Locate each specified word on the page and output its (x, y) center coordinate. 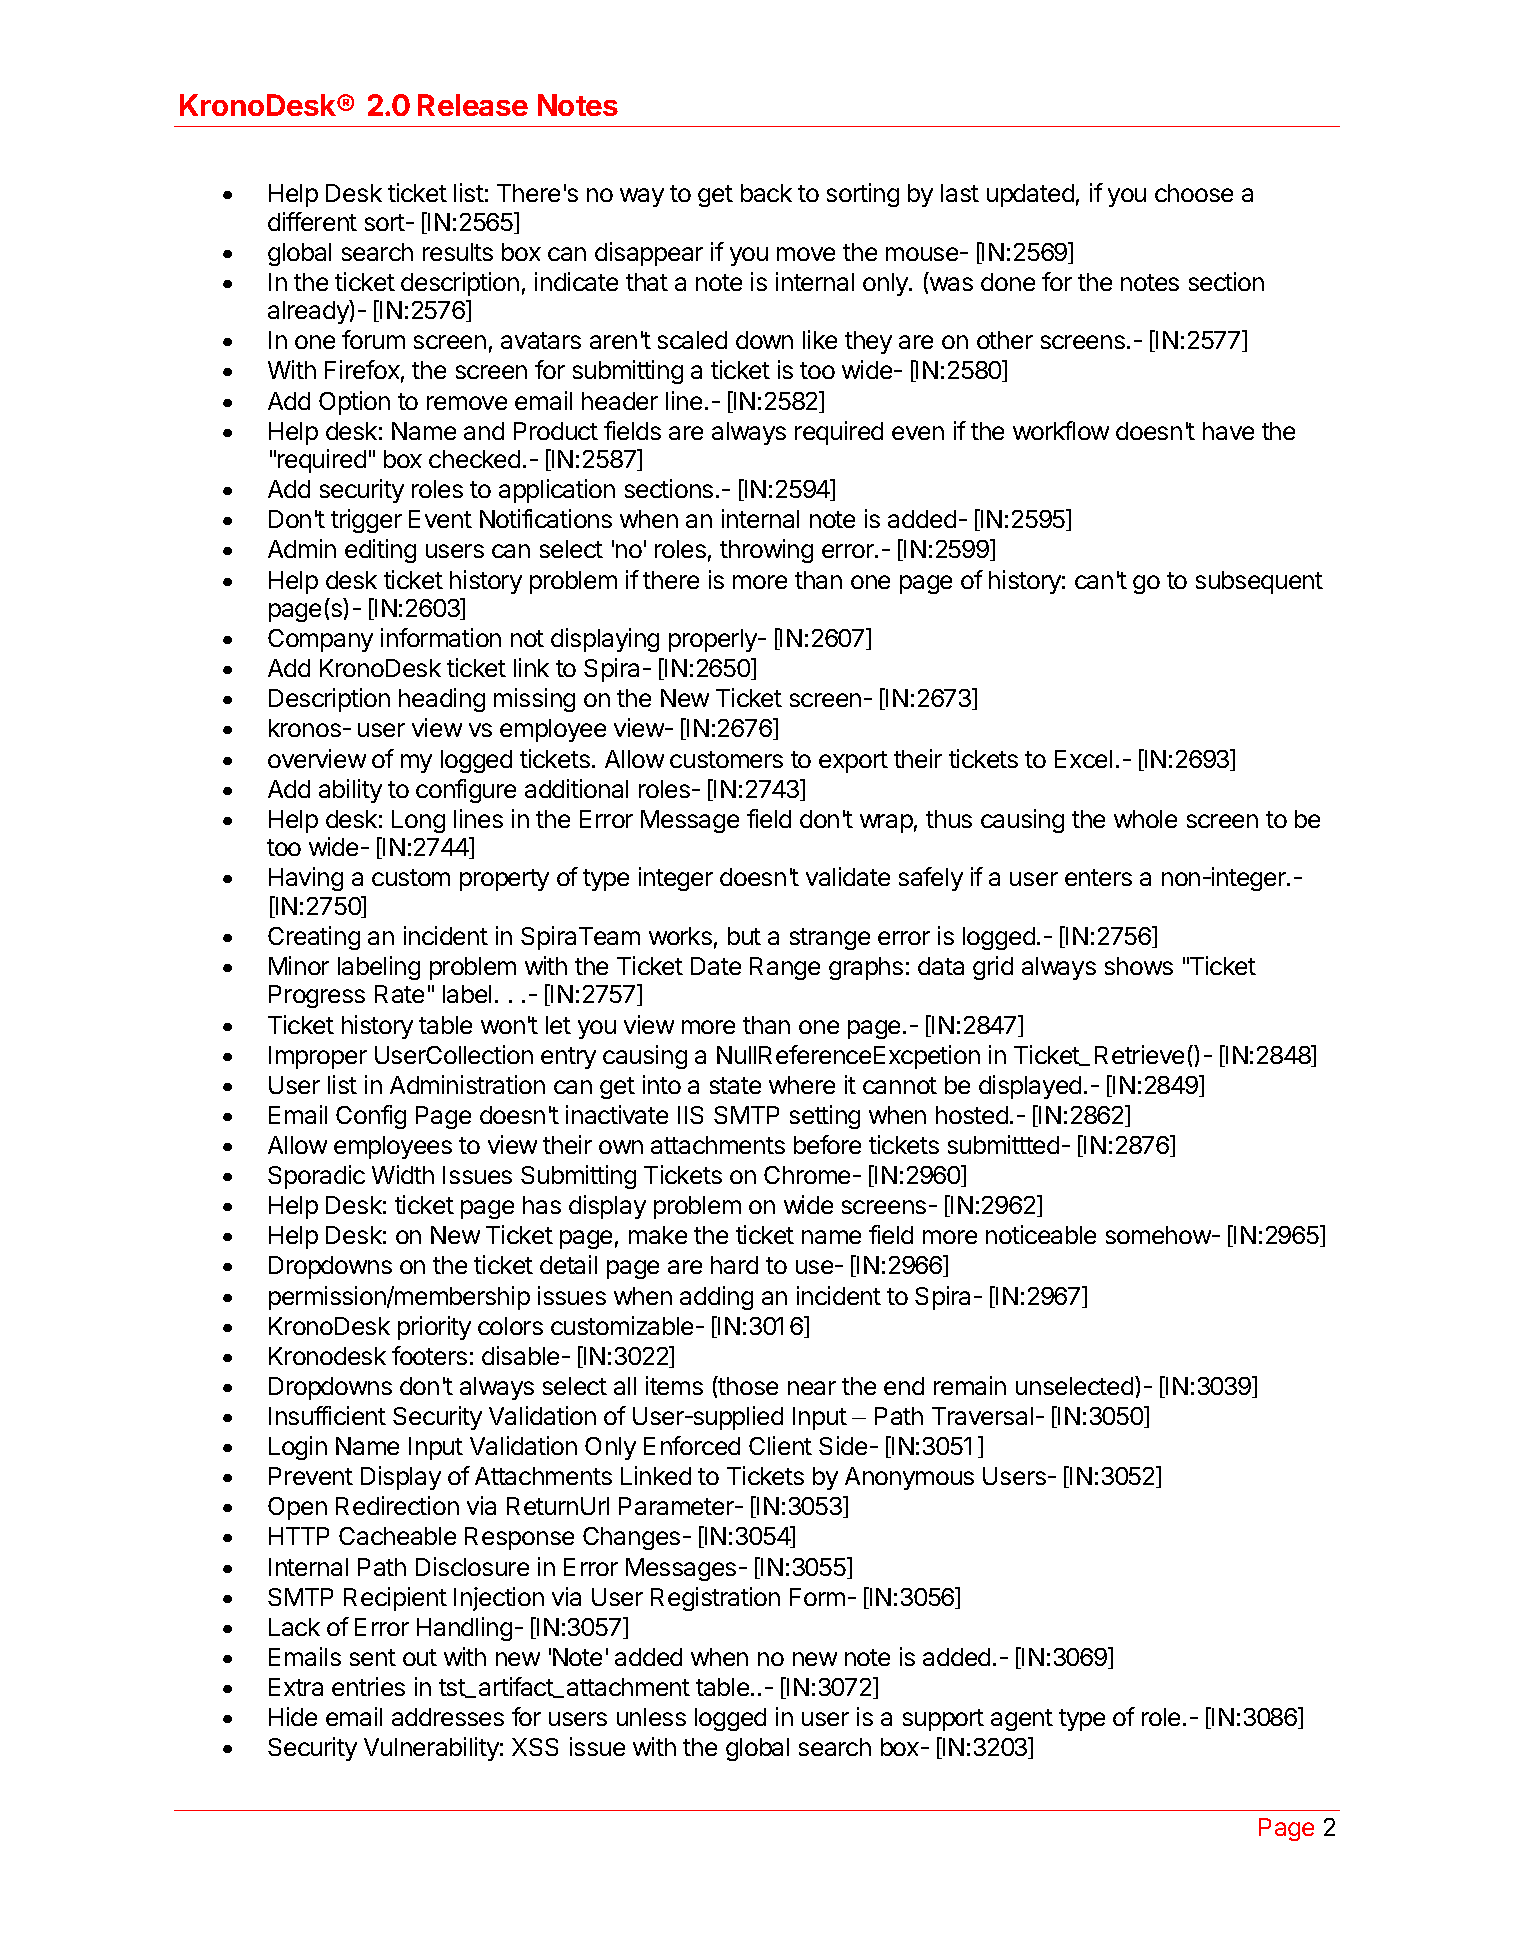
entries (368, 1686)
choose (1194, 193)
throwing (766, 551)
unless (651, 1717)
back (766, 193)
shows (1139, 966)
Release (473, 105)
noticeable (1041, 1234)
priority (434, 1328)
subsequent (1259, 582)
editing (380, 551)
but (744, 936)
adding (716, 1298)
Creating (314, 938)
